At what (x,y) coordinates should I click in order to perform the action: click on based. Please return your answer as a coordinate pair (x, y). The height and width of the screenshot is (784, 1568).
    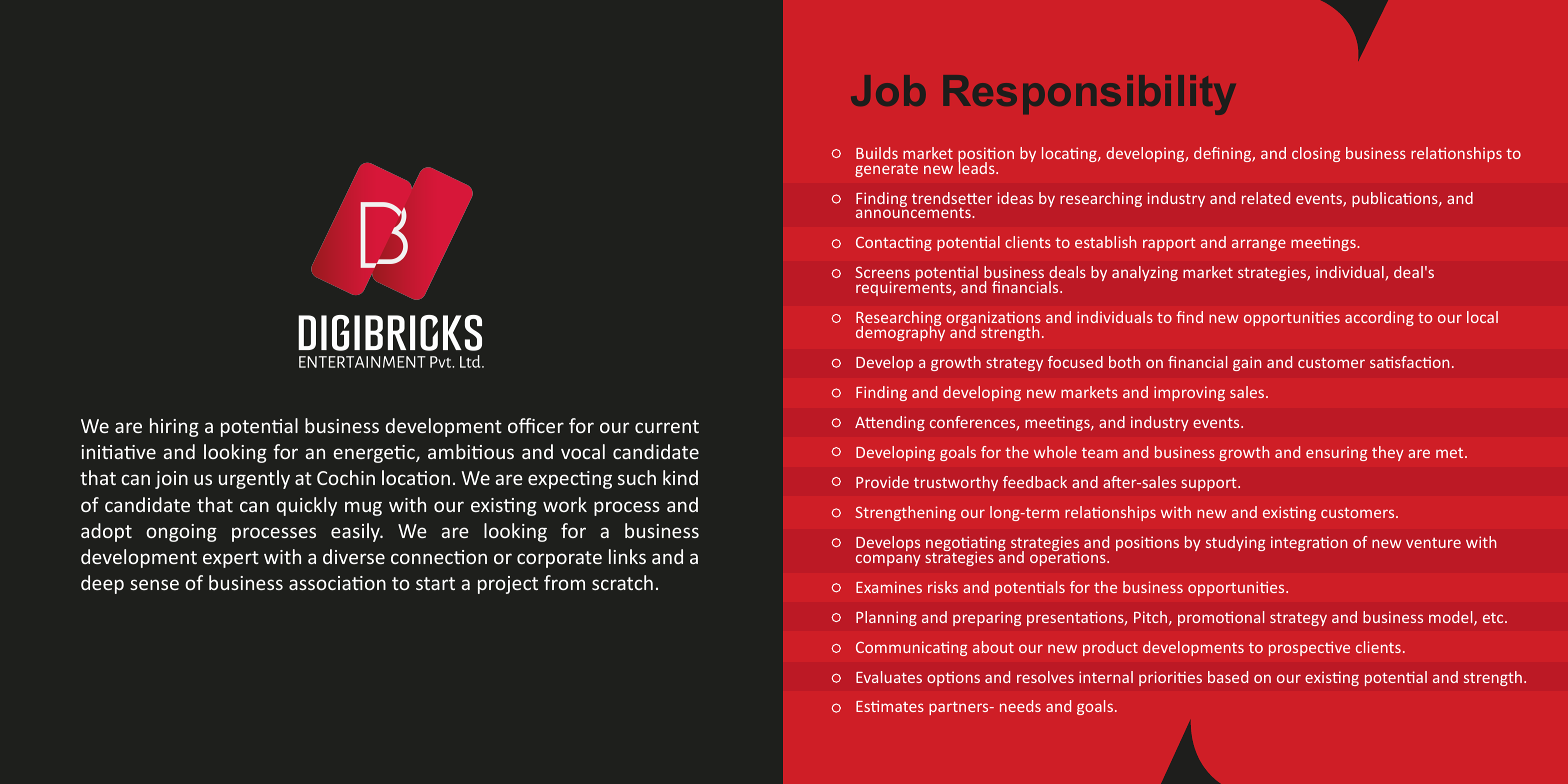
    Looking at the image, I should click on (1228, 677).
